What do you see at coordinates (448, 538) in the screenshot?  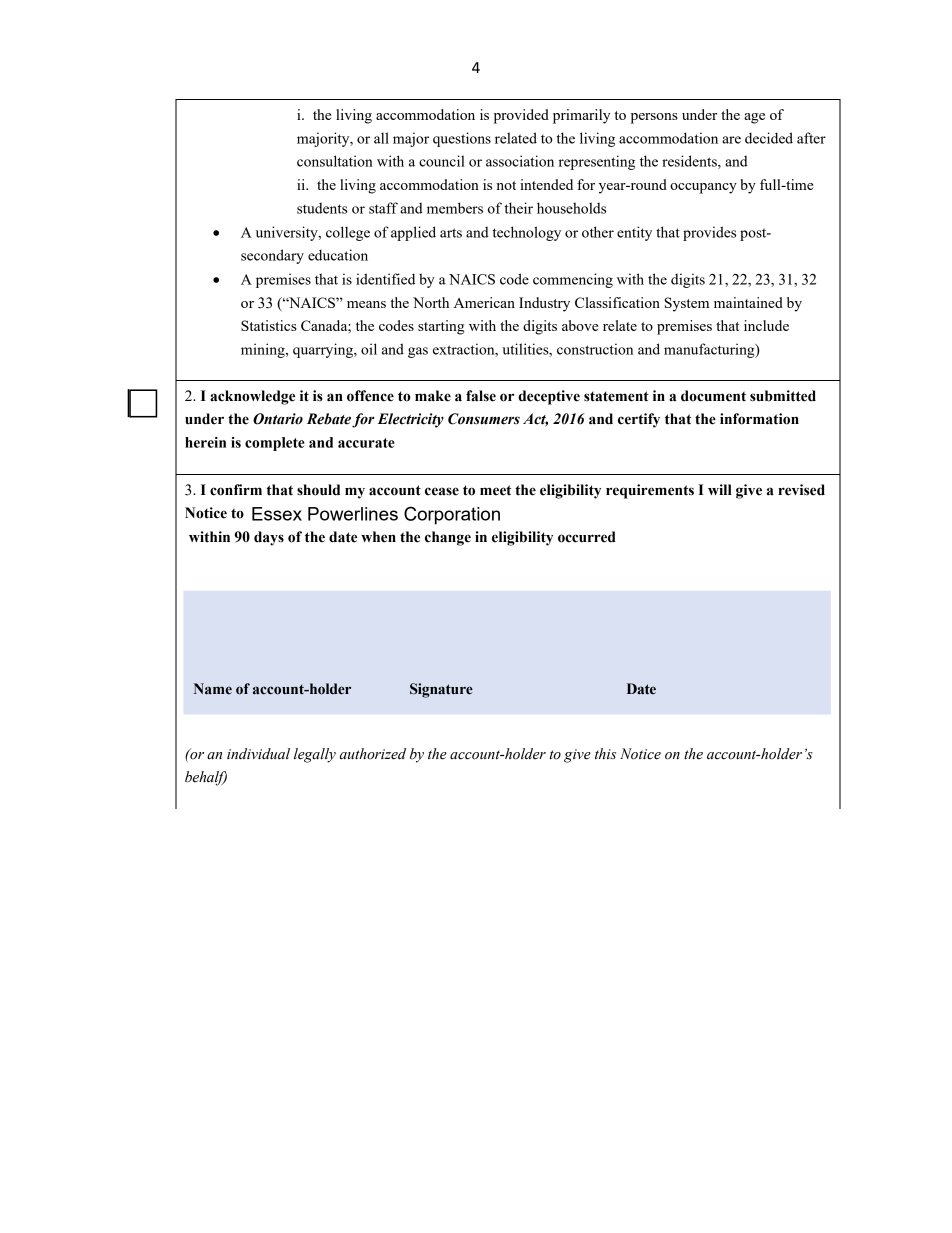 I see `change` at bounding box center [448, 538].
